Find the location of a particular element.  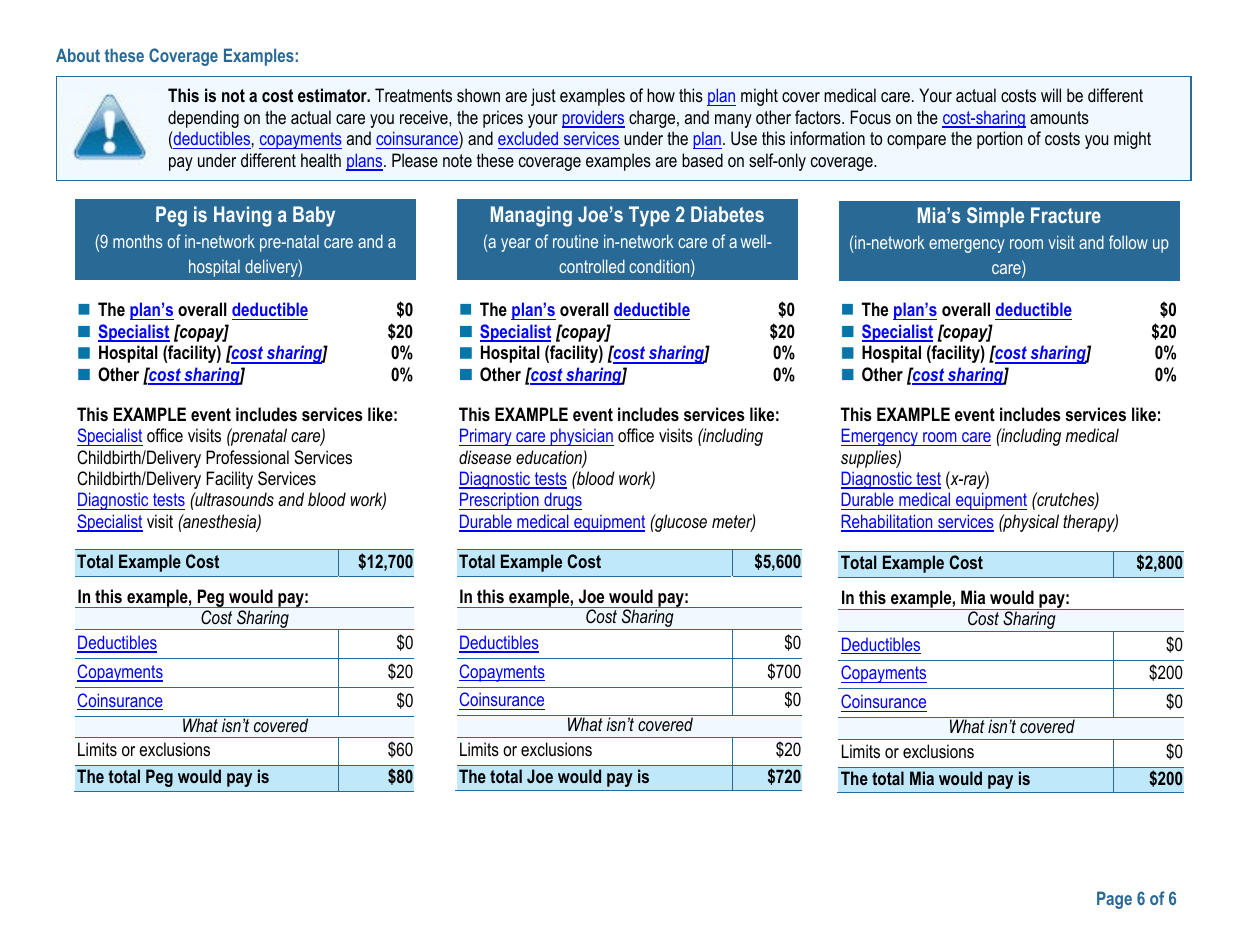

Rehabilitation is located at coordinates (888, 522).
